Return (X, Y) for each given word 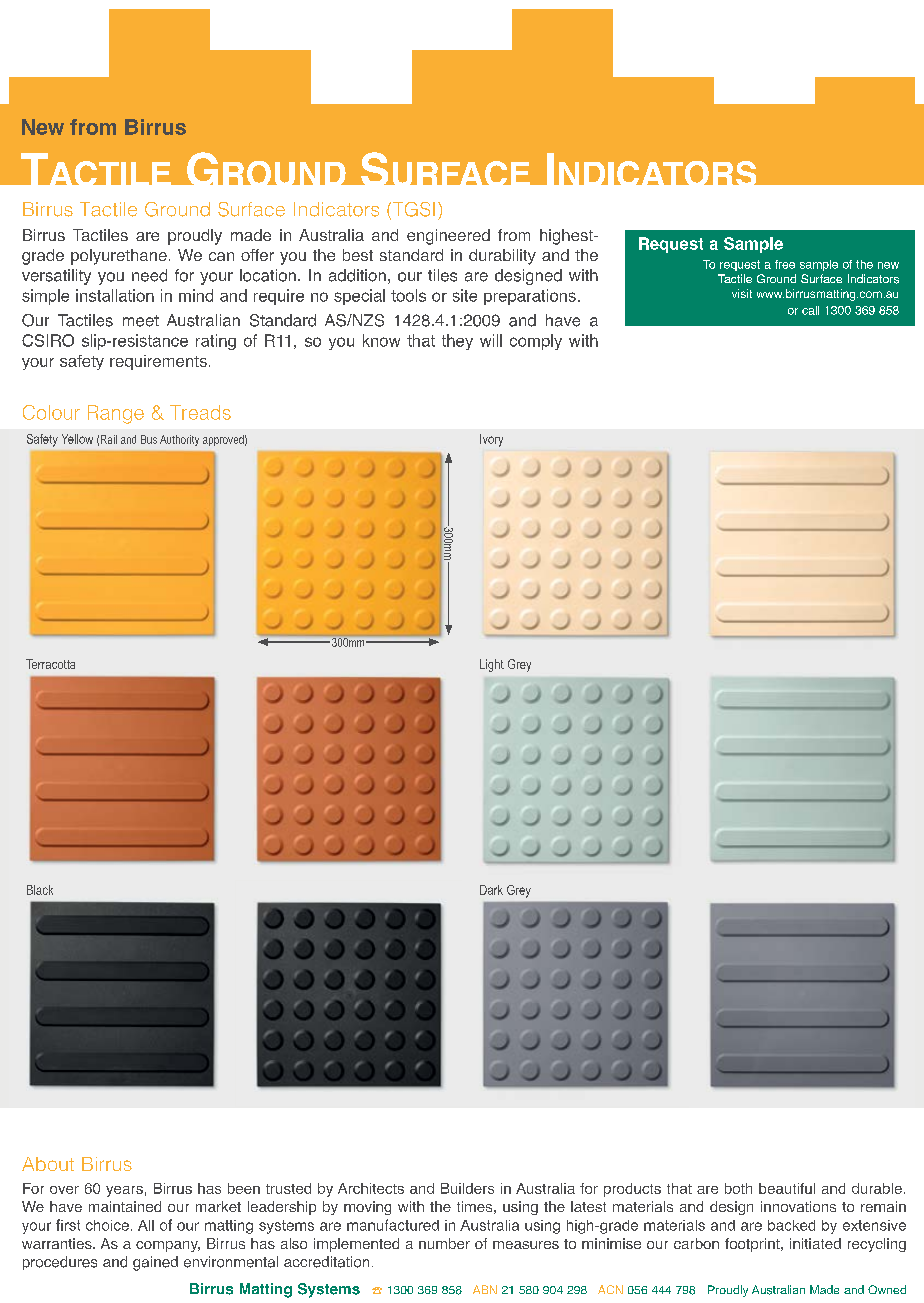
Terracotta (50, 664)
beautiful (787, 1188)
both (738, 1188)
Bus (149, 439)
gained (155, 1263)
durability (502, 257)
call (810, 310)
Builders (467, 1188)
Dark (491, 890)
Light (492, 665)
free (785, 264)
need (149, 275)
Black (40, 890)
